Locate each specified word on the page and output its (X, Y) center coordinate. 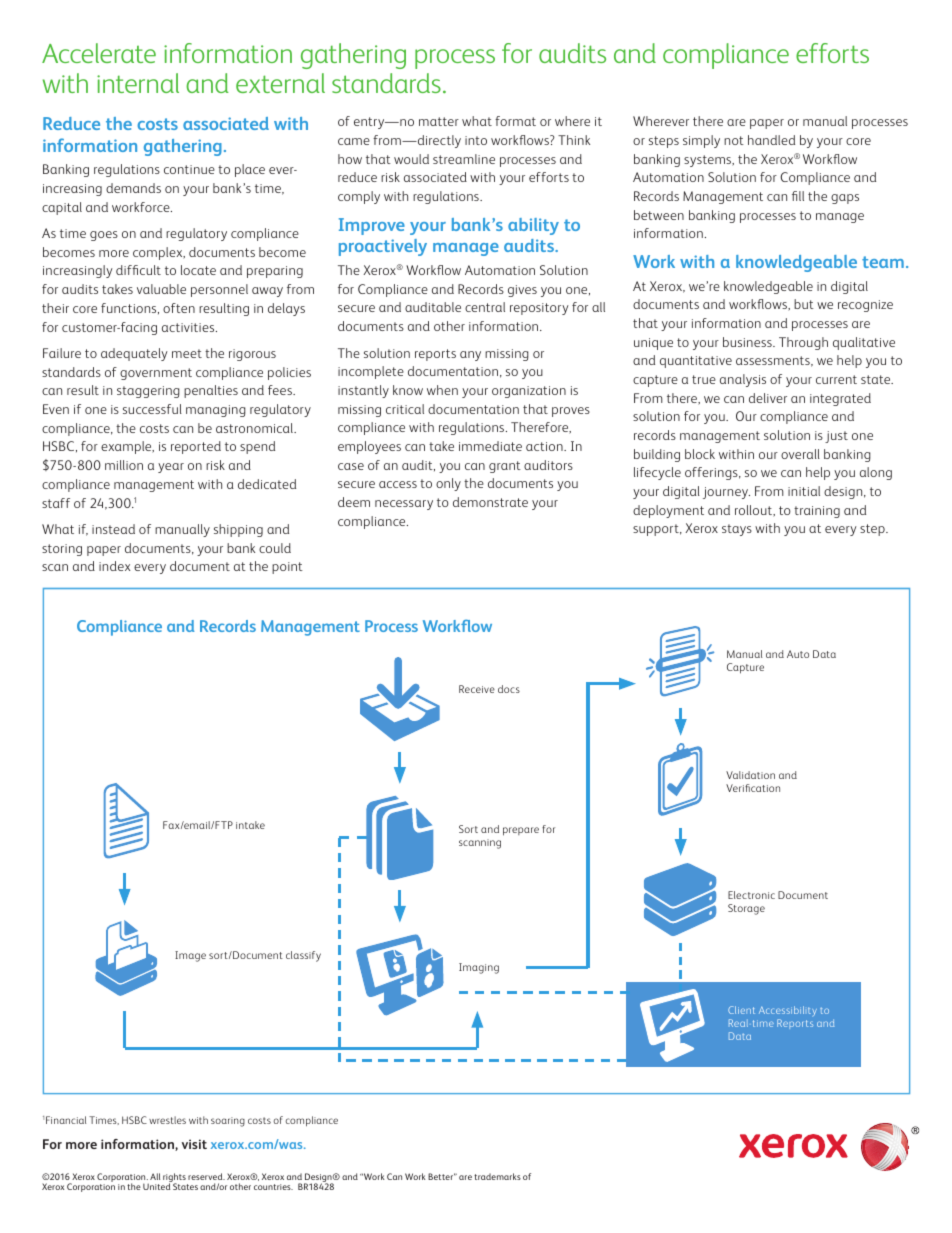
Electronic (751, 895)
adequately (134, 354)
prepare (521, 831)
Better (442, 1176)
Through (803, 343)
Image (190, 956)
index (114, 566)
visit (194, 1144)
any (470, 356)
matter (439, 121)
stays (737, 530)
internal (138, 83)
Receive (477, 689)
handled (771, 140)
